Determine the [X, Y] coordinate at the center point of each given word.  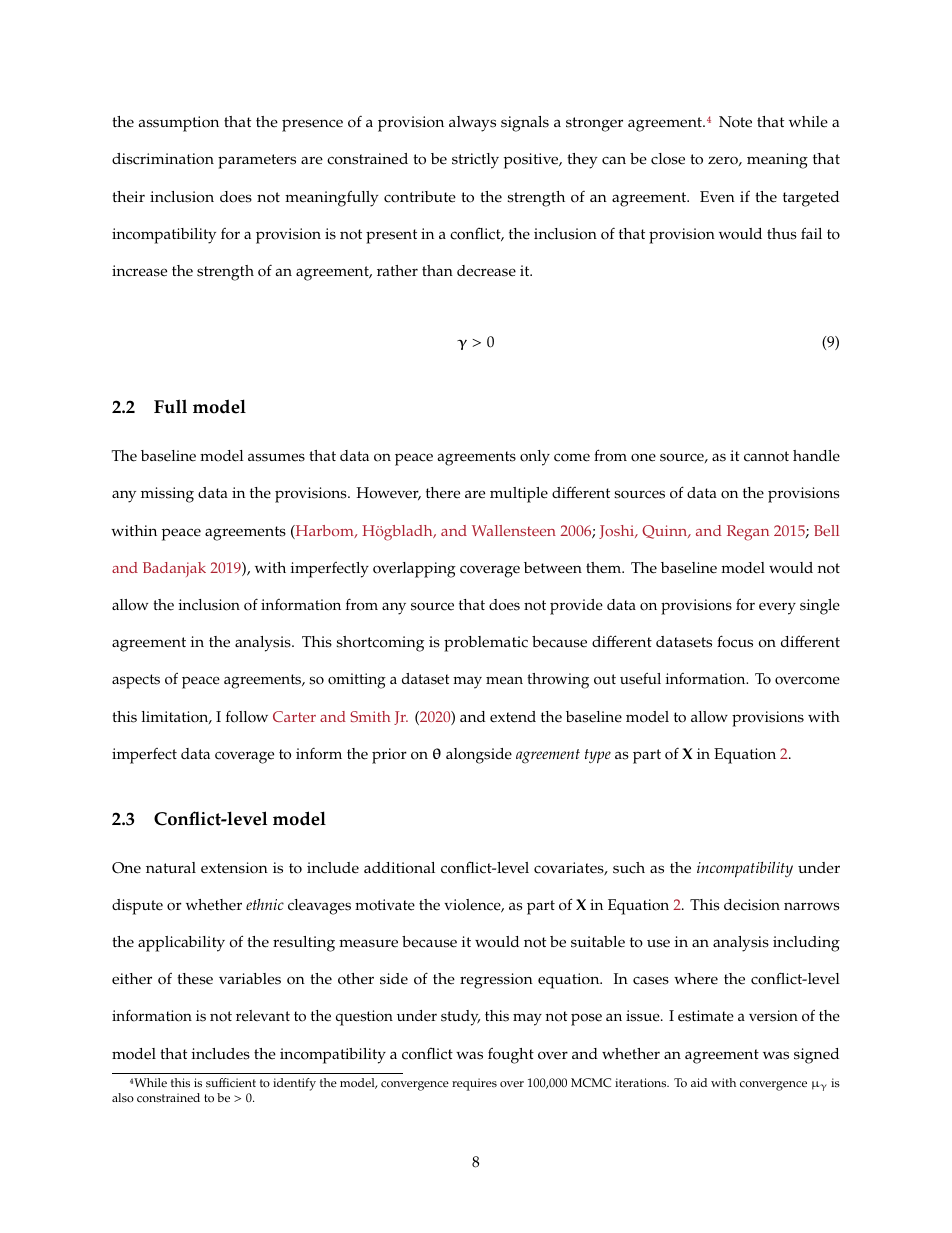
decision [752, 905]
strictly [475, 161]
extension [234, 868]
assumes [276, 457]
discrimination [163, 159]
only [535, 458]
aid [699, 1082]
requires [474, 1084]
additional [399, 868]
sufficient [231, 1082]
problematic [486, 644]
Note [735, 122]
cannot [766, 456]
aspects [136, 681]
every [777, 608]
